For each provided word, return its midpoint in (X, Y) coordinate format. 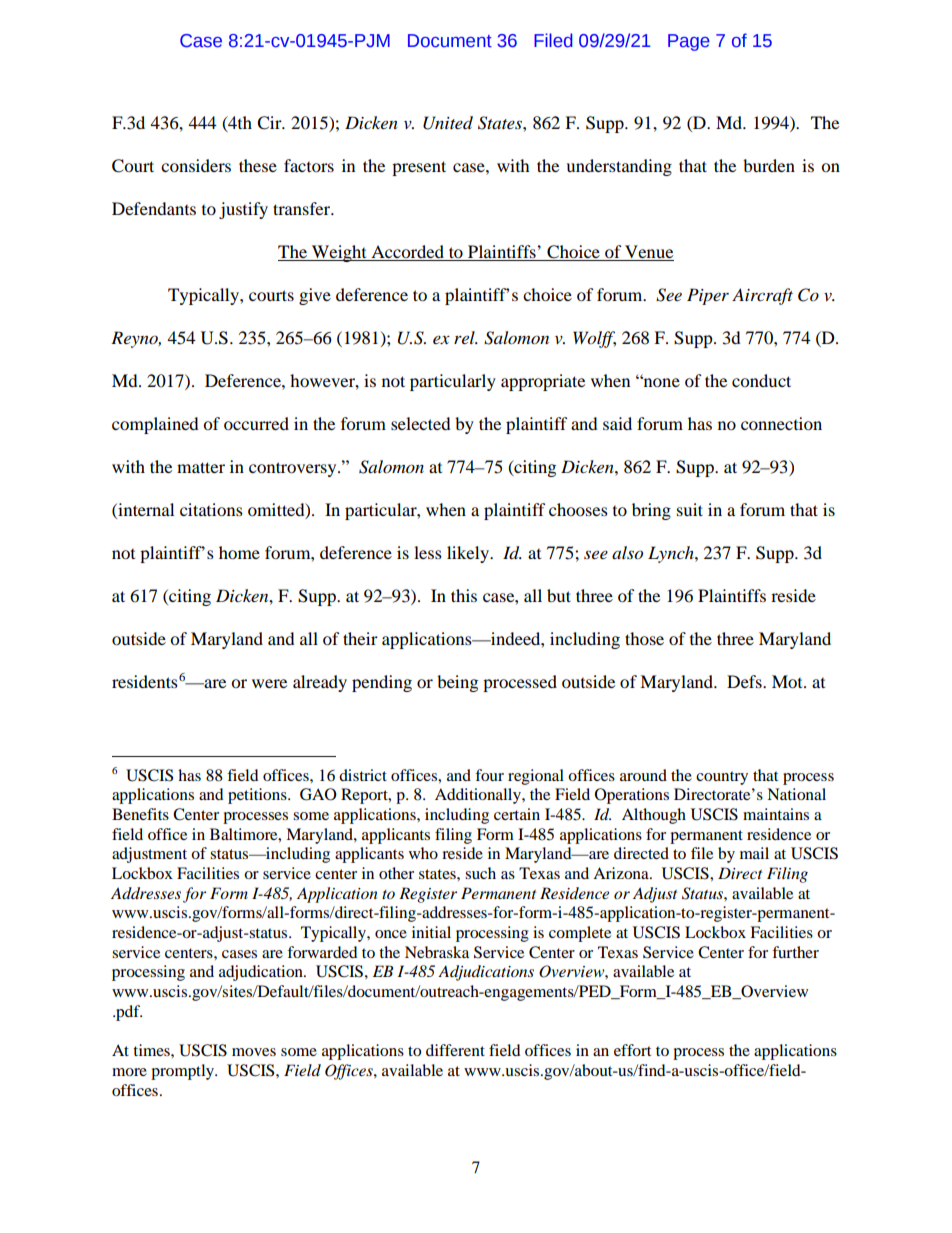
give (315, 296)
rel (465, 337)
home (239, 552)
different (455, 1050)
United (448, 123)
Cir (270, 123)
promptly (183, 1072)
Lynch (672, 554)
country (722, 778)
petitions (258, 796)
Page (689, 42)
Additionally (479, 796)
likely (469, 554)
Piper (708, 296)
